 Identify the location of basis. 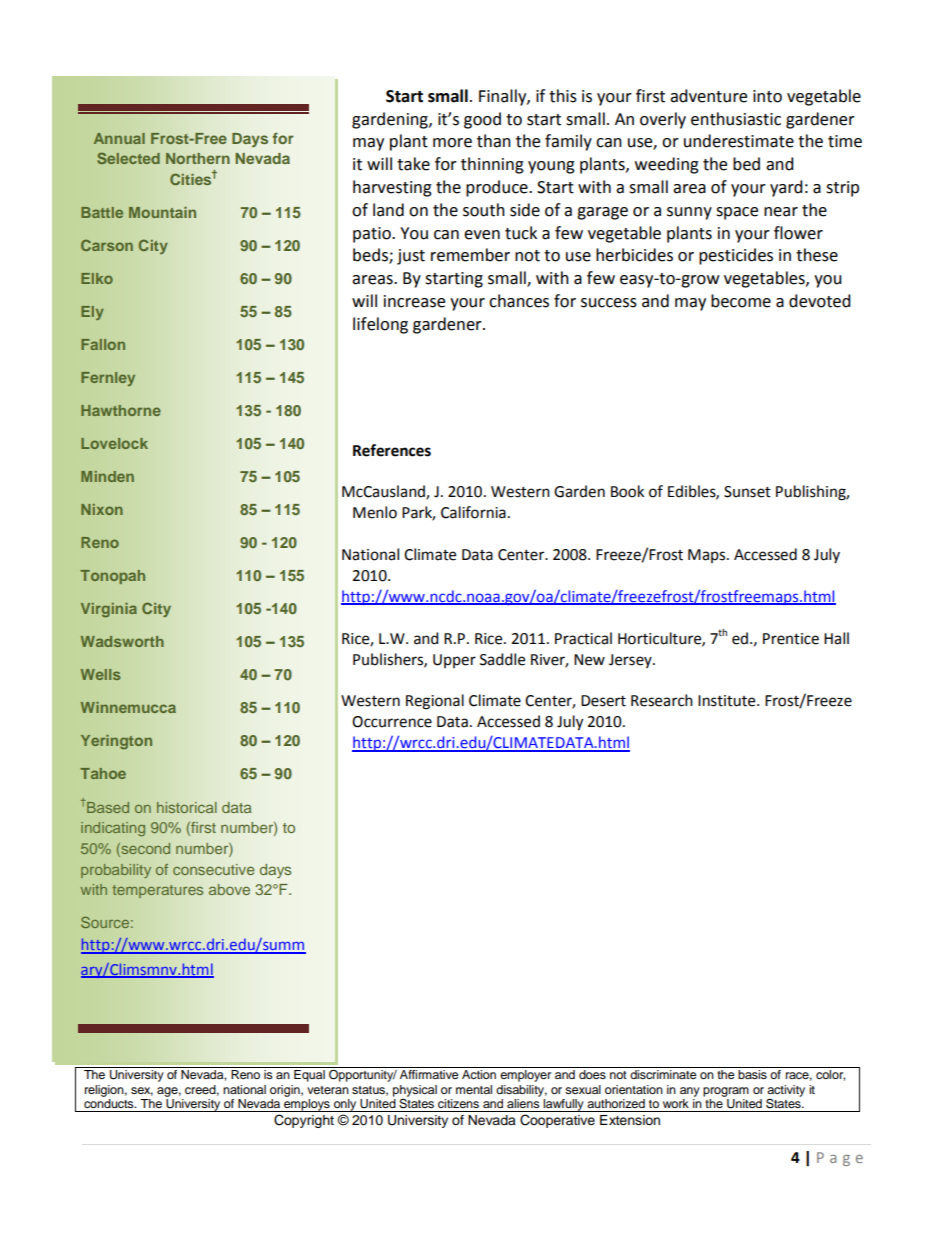
(752, 1074).
